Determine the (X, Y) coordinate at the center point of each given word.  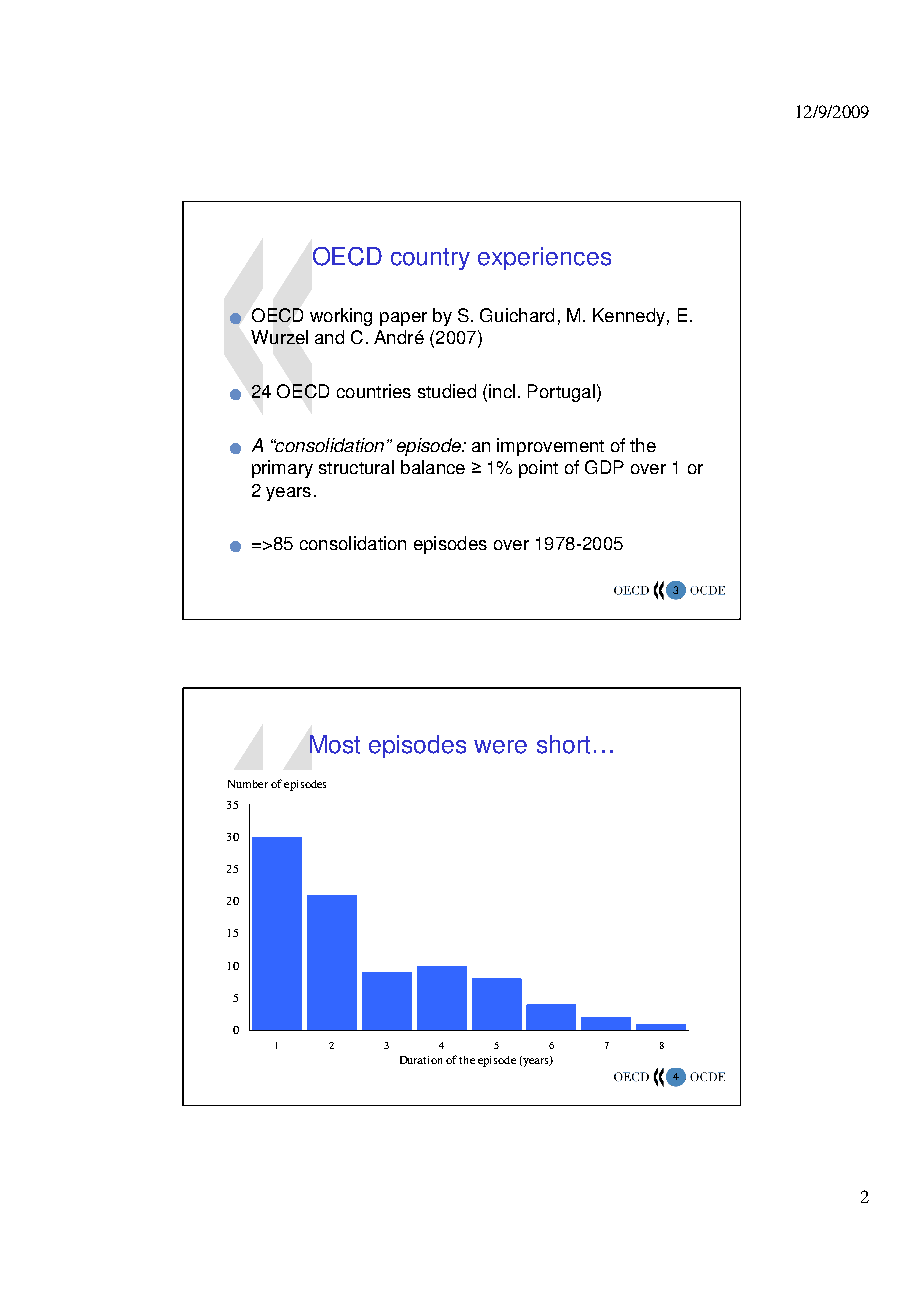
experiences (544, 258)
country (430, 259)
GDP (604, 467)
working (341, 317)
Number (248, 784)
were (500, 747)
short (563, 744)
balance (433, 467)
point (538, 469)
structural (356, 467)
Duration (421, 1060)
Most (335, 744)
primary (282, 469)
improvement (550, 447)
